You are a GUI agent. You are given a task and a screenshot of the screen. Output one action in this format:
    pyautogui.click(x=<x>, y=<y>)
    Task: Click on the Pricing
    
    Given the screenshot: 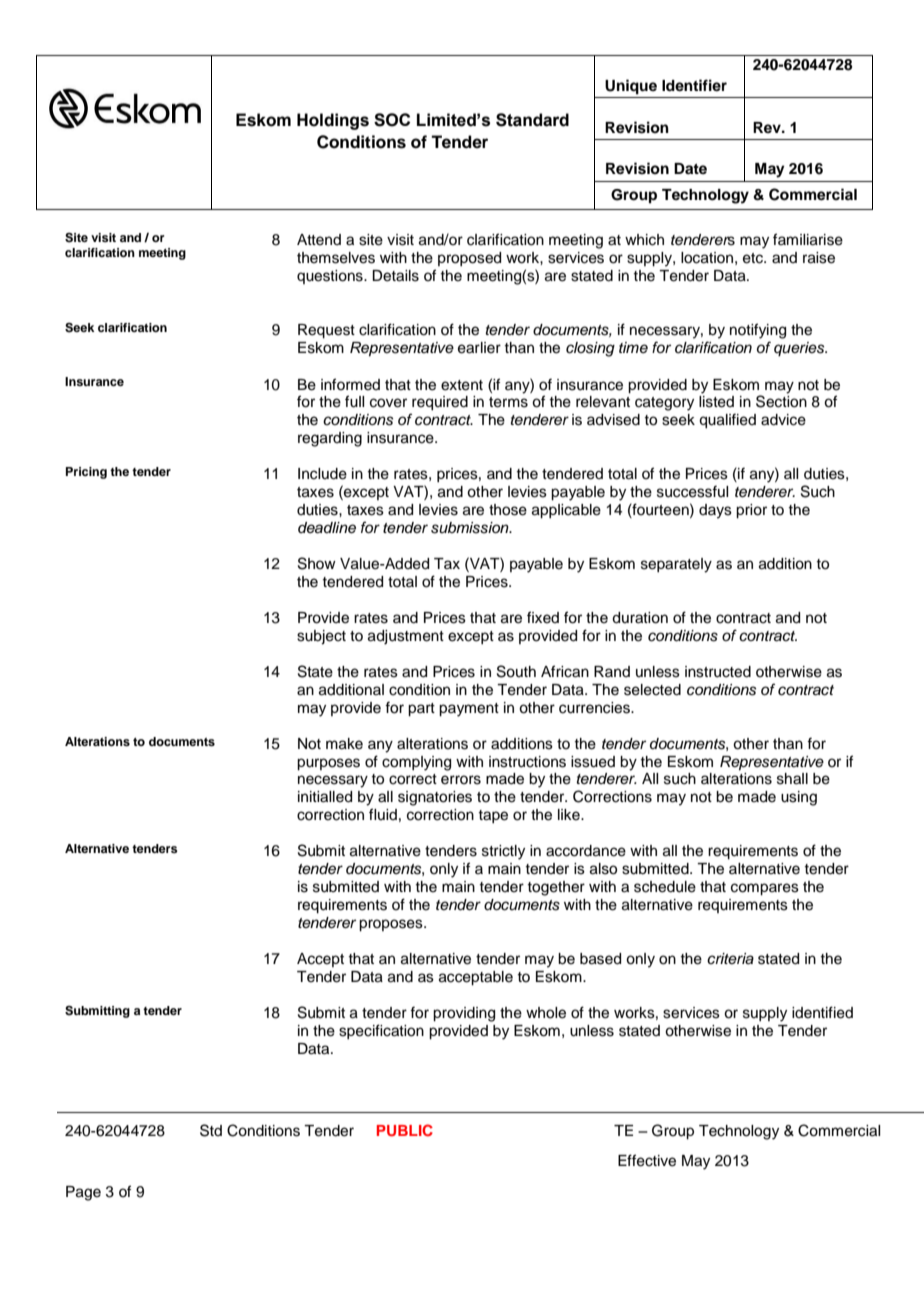 What is the action you would take?
    pyautogui.click(x=86, y=473)
